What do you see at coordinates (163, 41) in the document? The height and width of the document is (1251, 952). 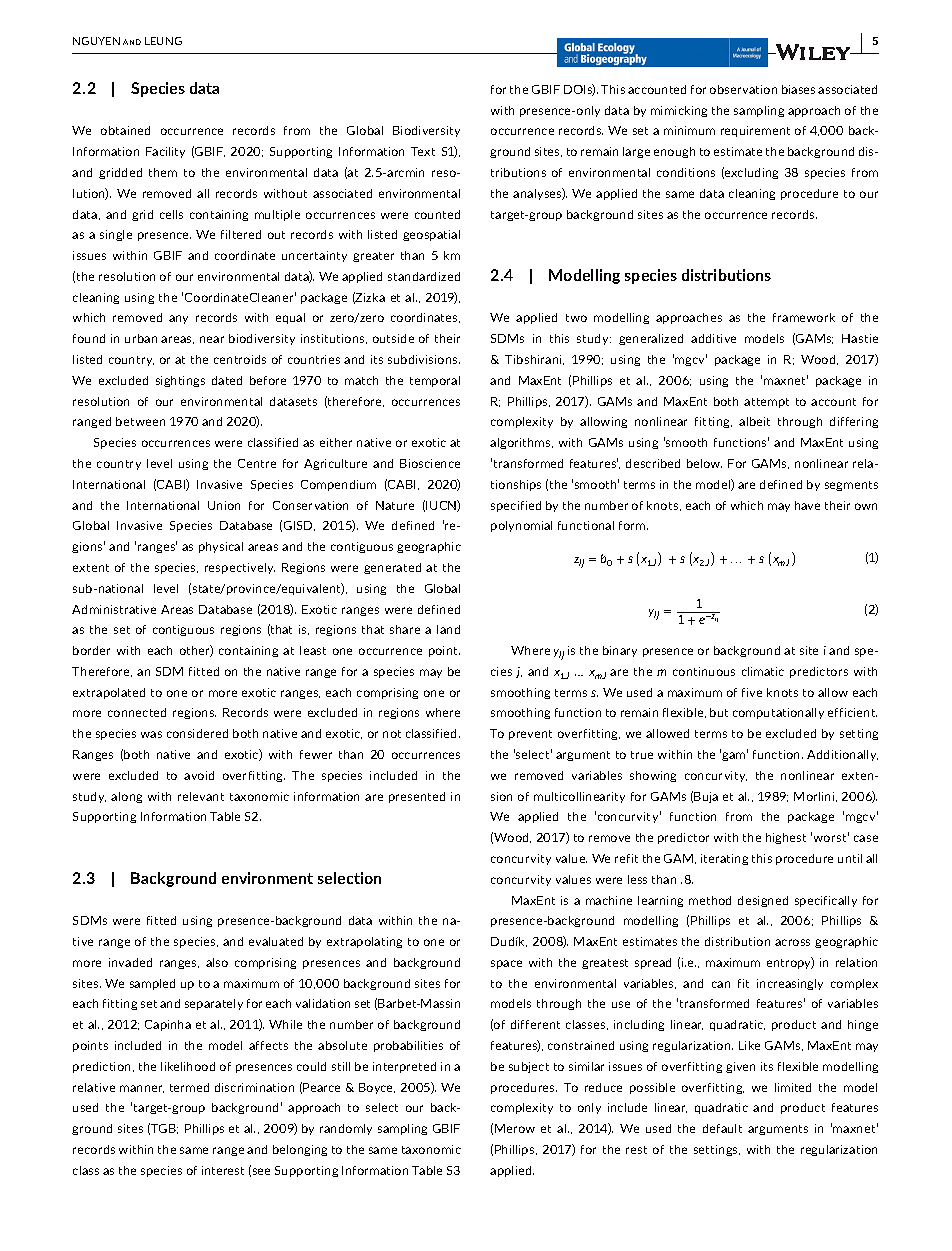 I see `LEUNG` at bounding box center [163, 41].
